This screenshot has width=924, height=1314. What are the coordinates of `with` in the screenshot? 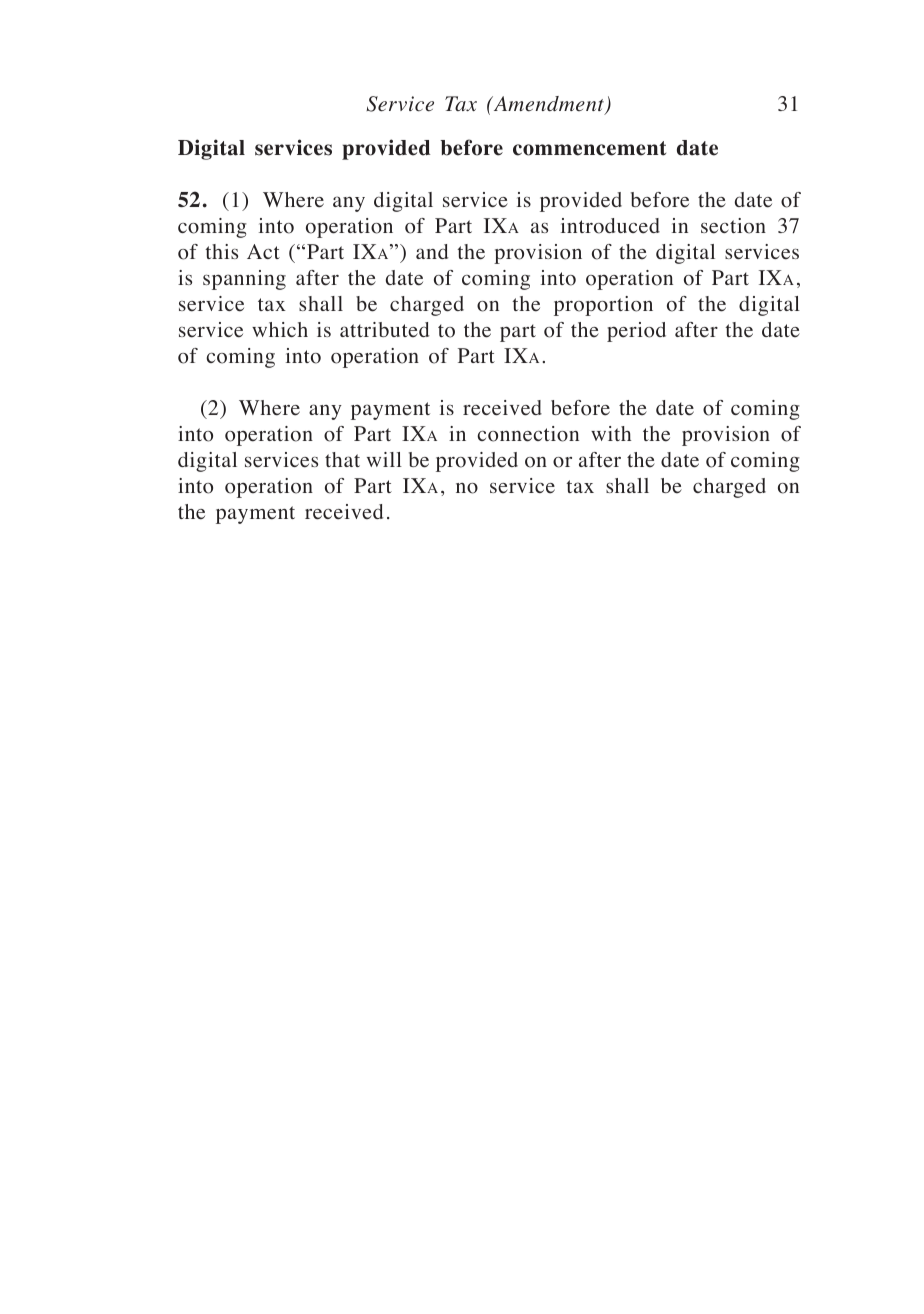 It's located at (611, 433).
